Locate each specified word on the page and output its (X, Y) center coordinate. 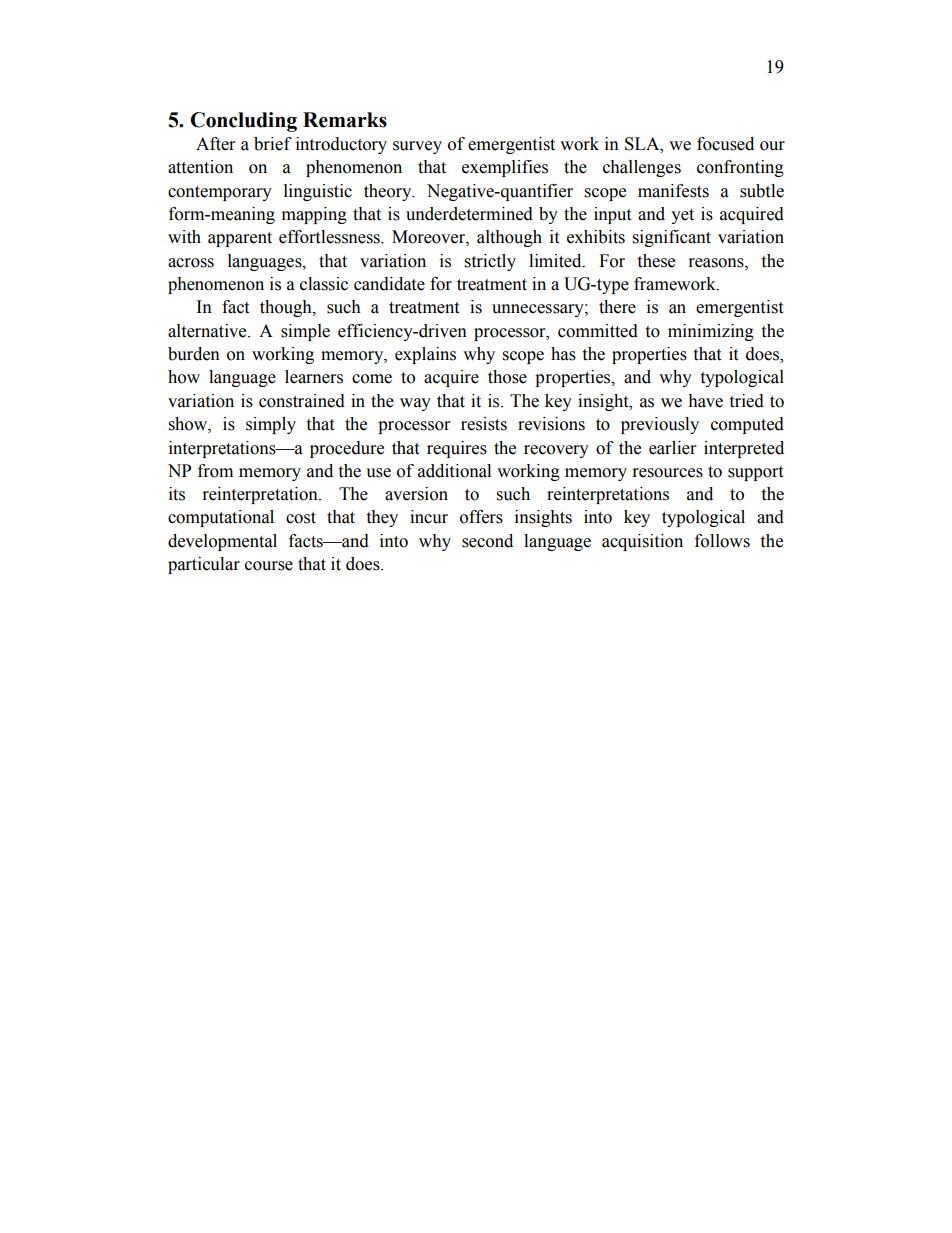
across (191, 263)
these (656, 261)
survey (417, 147)
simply (271, 425)
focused (725, 144)
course (269, 566)
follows (722, 541)
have (705, 401)
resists (484, 424)
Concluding (243, 122)
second (487, 541)
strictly (490, 262)
